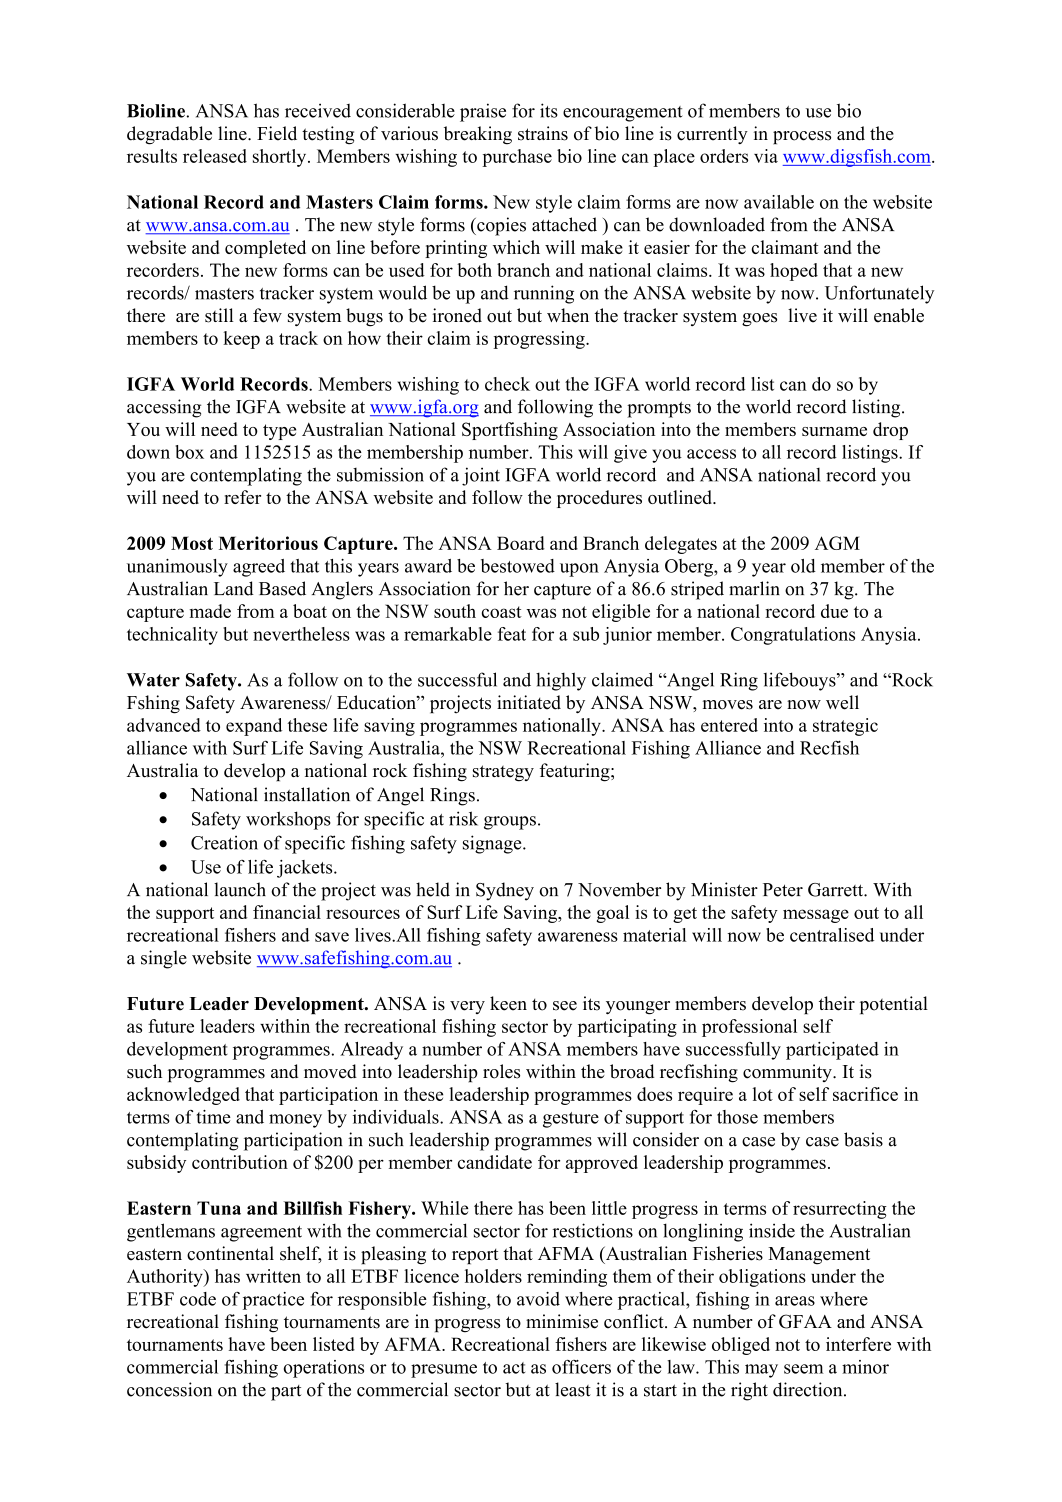 The width and height of the page is (1062, 1502). Describe the element at coordinates (254, 727) in the page. I see `expand` at that location.
